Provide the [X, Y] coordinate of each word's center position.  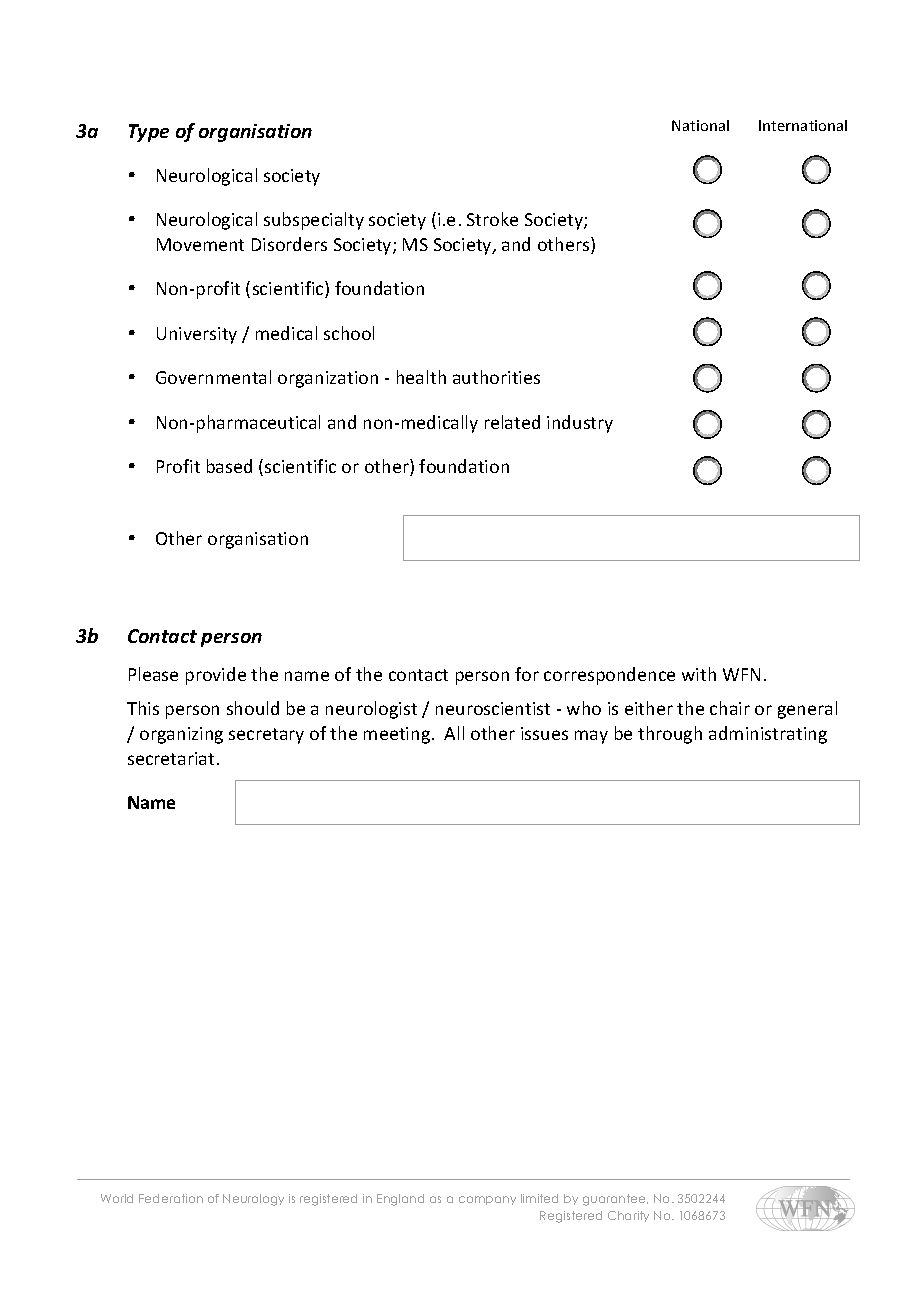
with [699, 674]
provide [216, 676]
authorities [496, 377]
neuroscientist [493, 708]
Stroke [492, 219]
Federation [171, 1198]
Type [149, 133]
